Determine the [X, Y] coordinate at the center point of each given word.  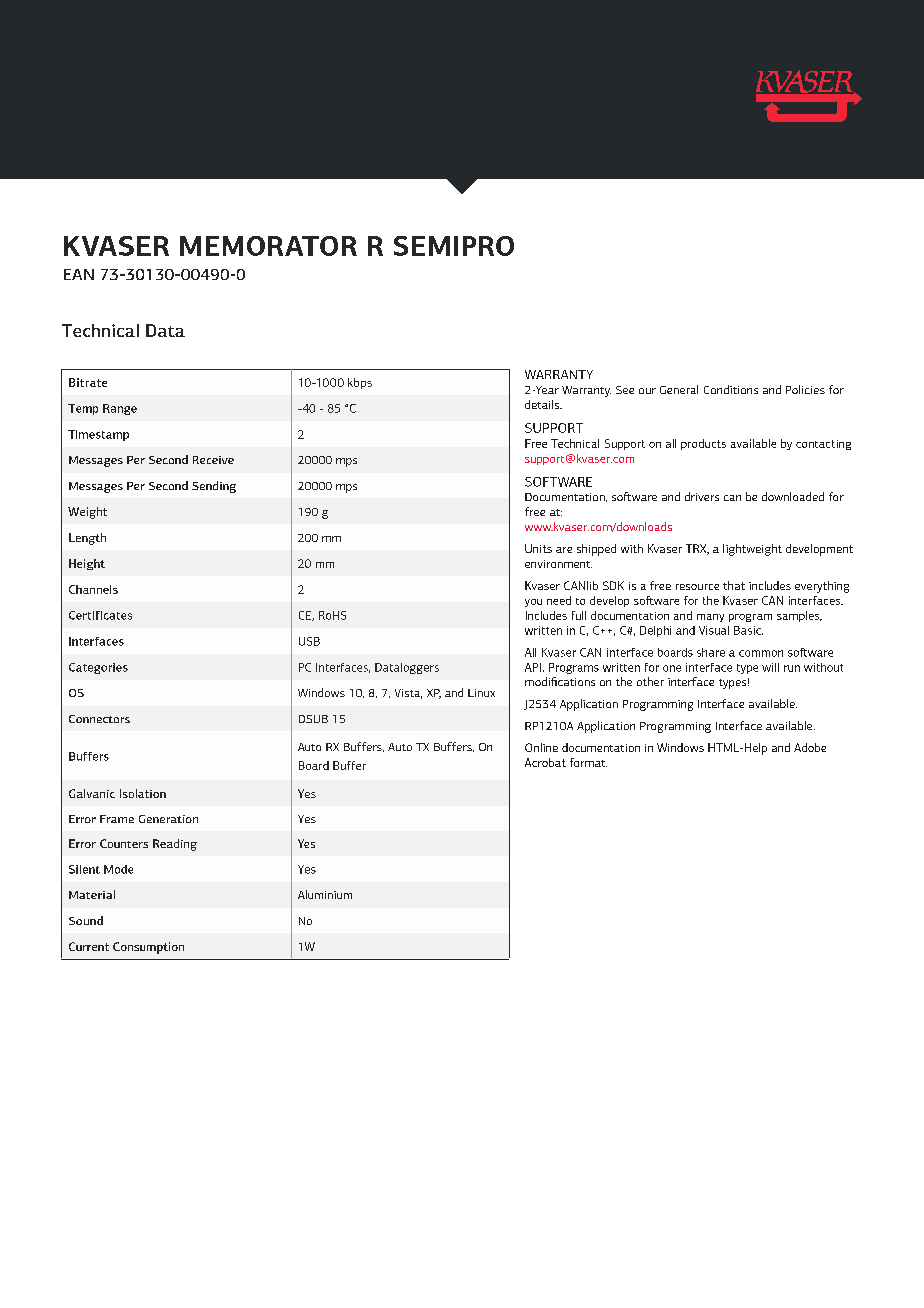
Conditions [731, 389]
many [710, 618]
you [533, 603]
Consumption [148, 948]
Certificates [100, 615]
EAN [79, 274]
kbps [360, 383]
